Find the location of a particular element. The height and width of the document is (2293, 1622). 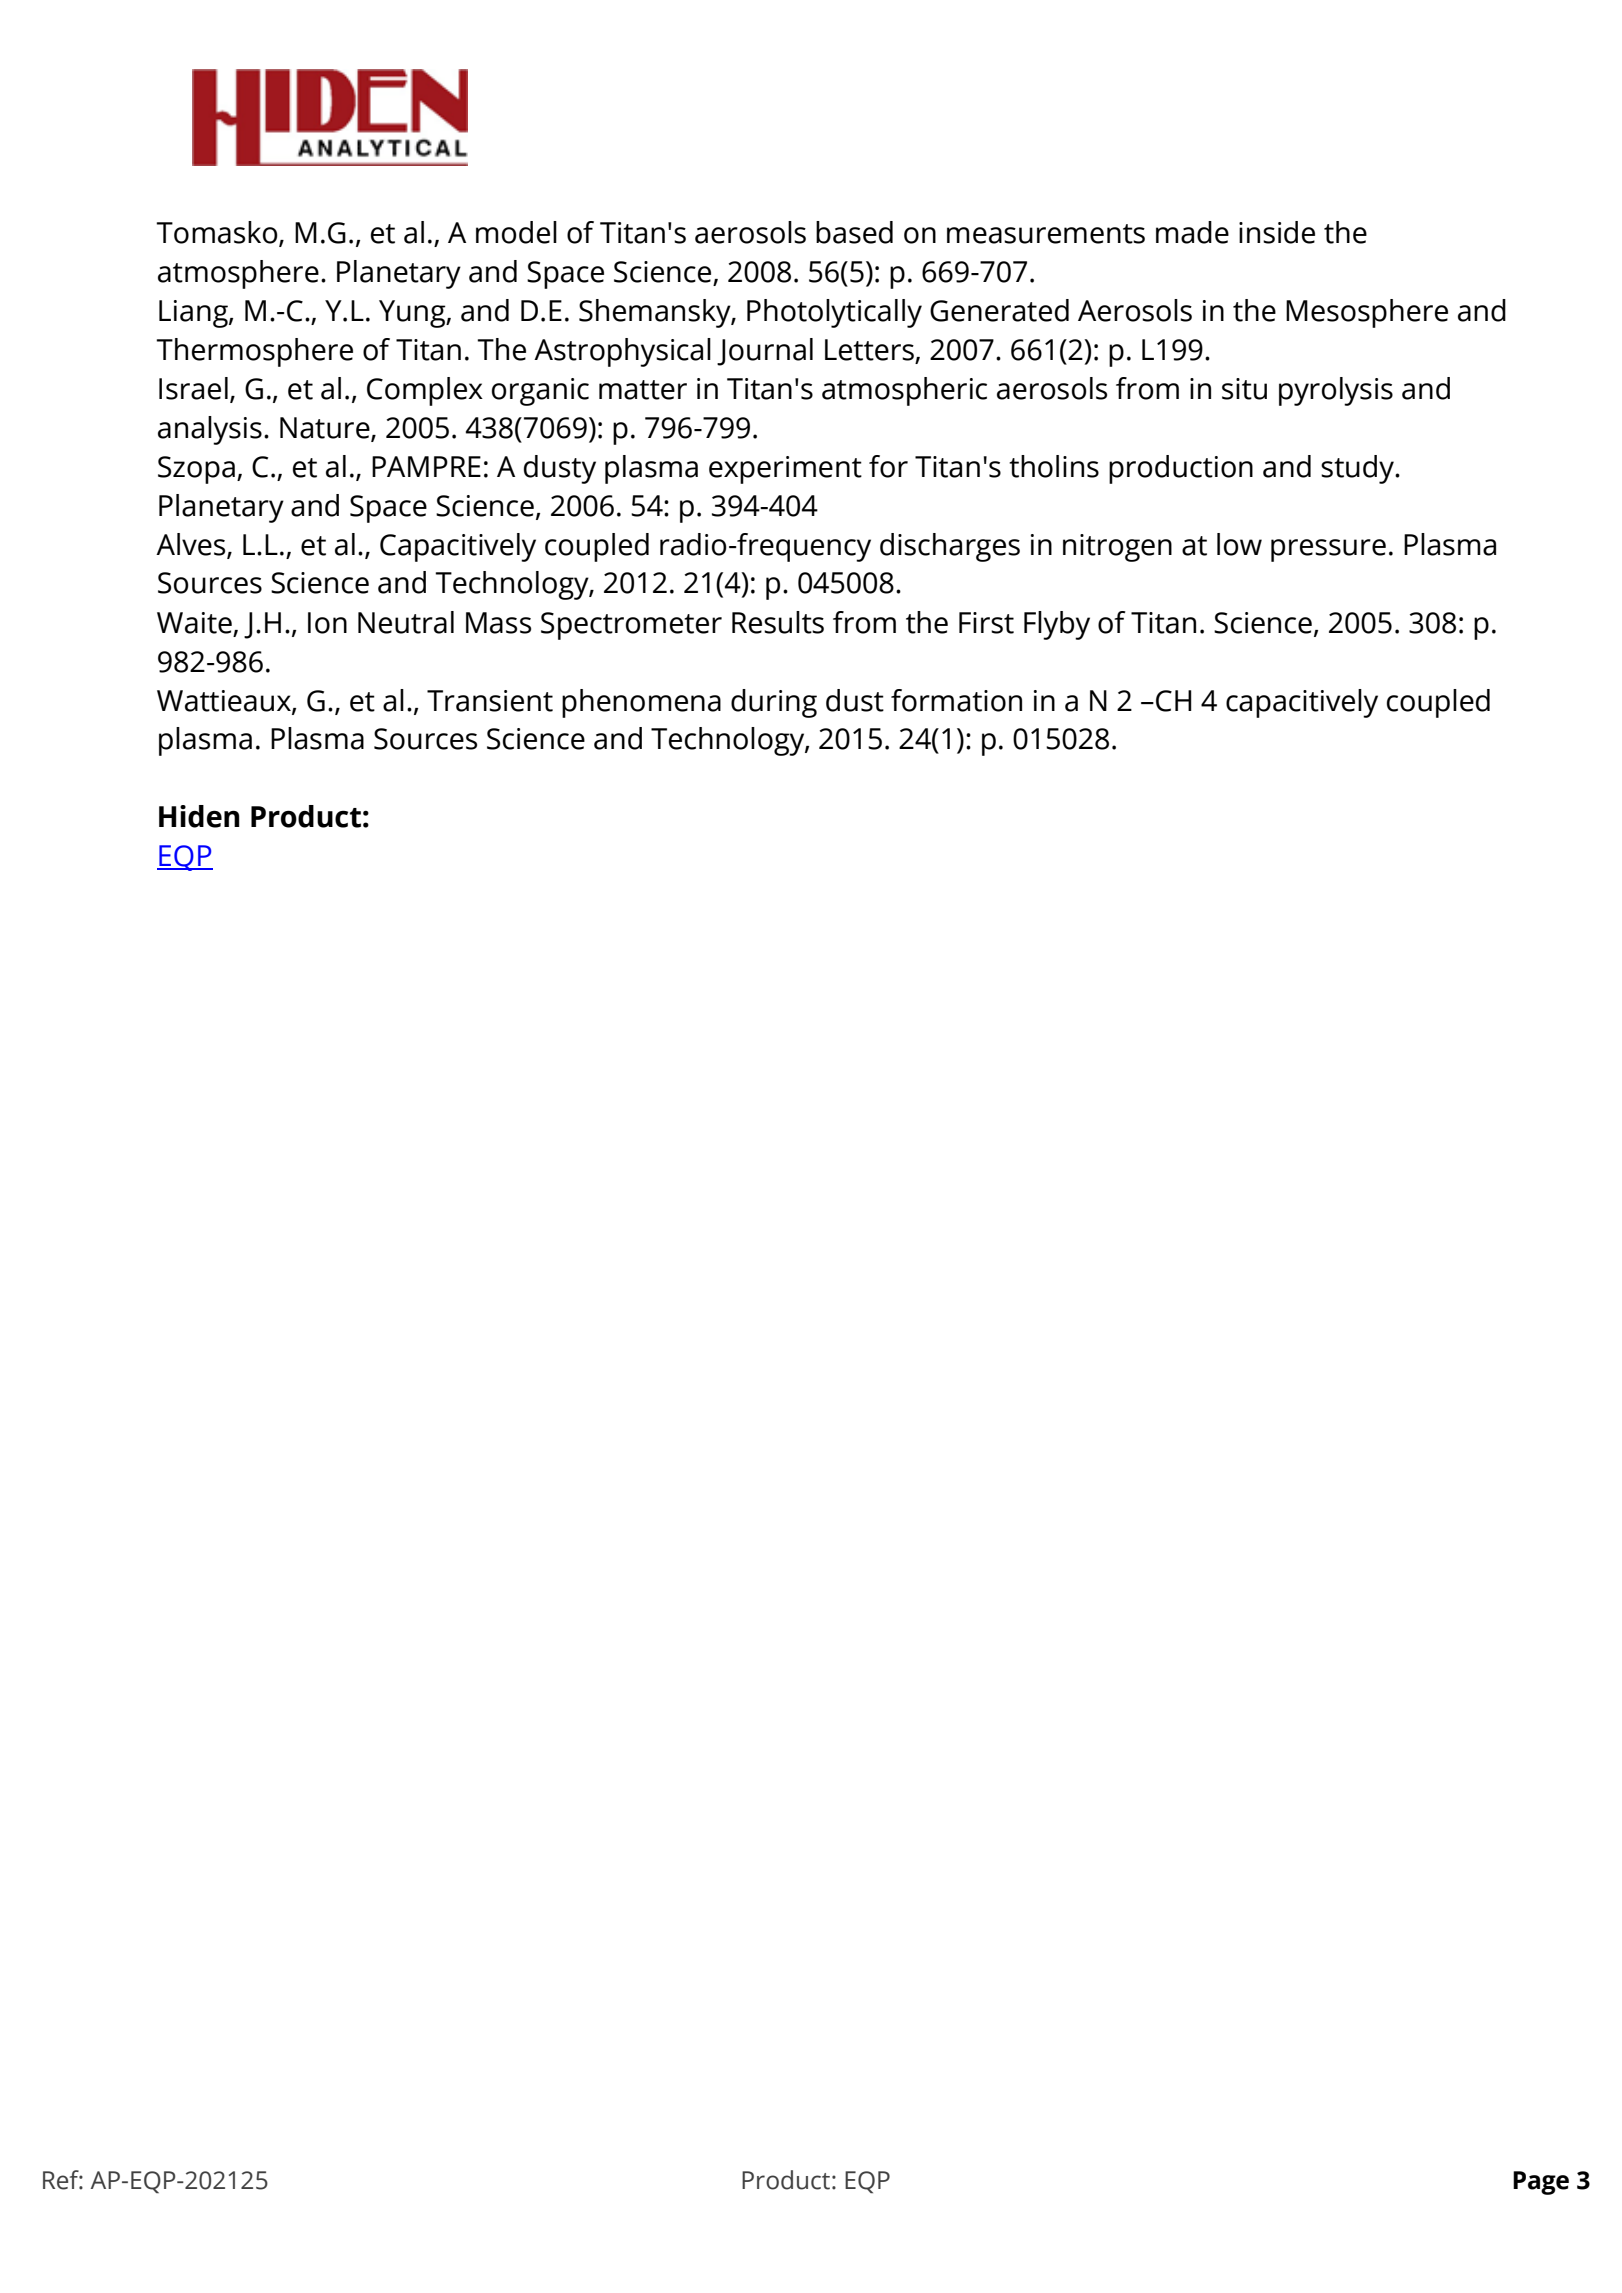

Neutral is located at coordinates (406, 622).
